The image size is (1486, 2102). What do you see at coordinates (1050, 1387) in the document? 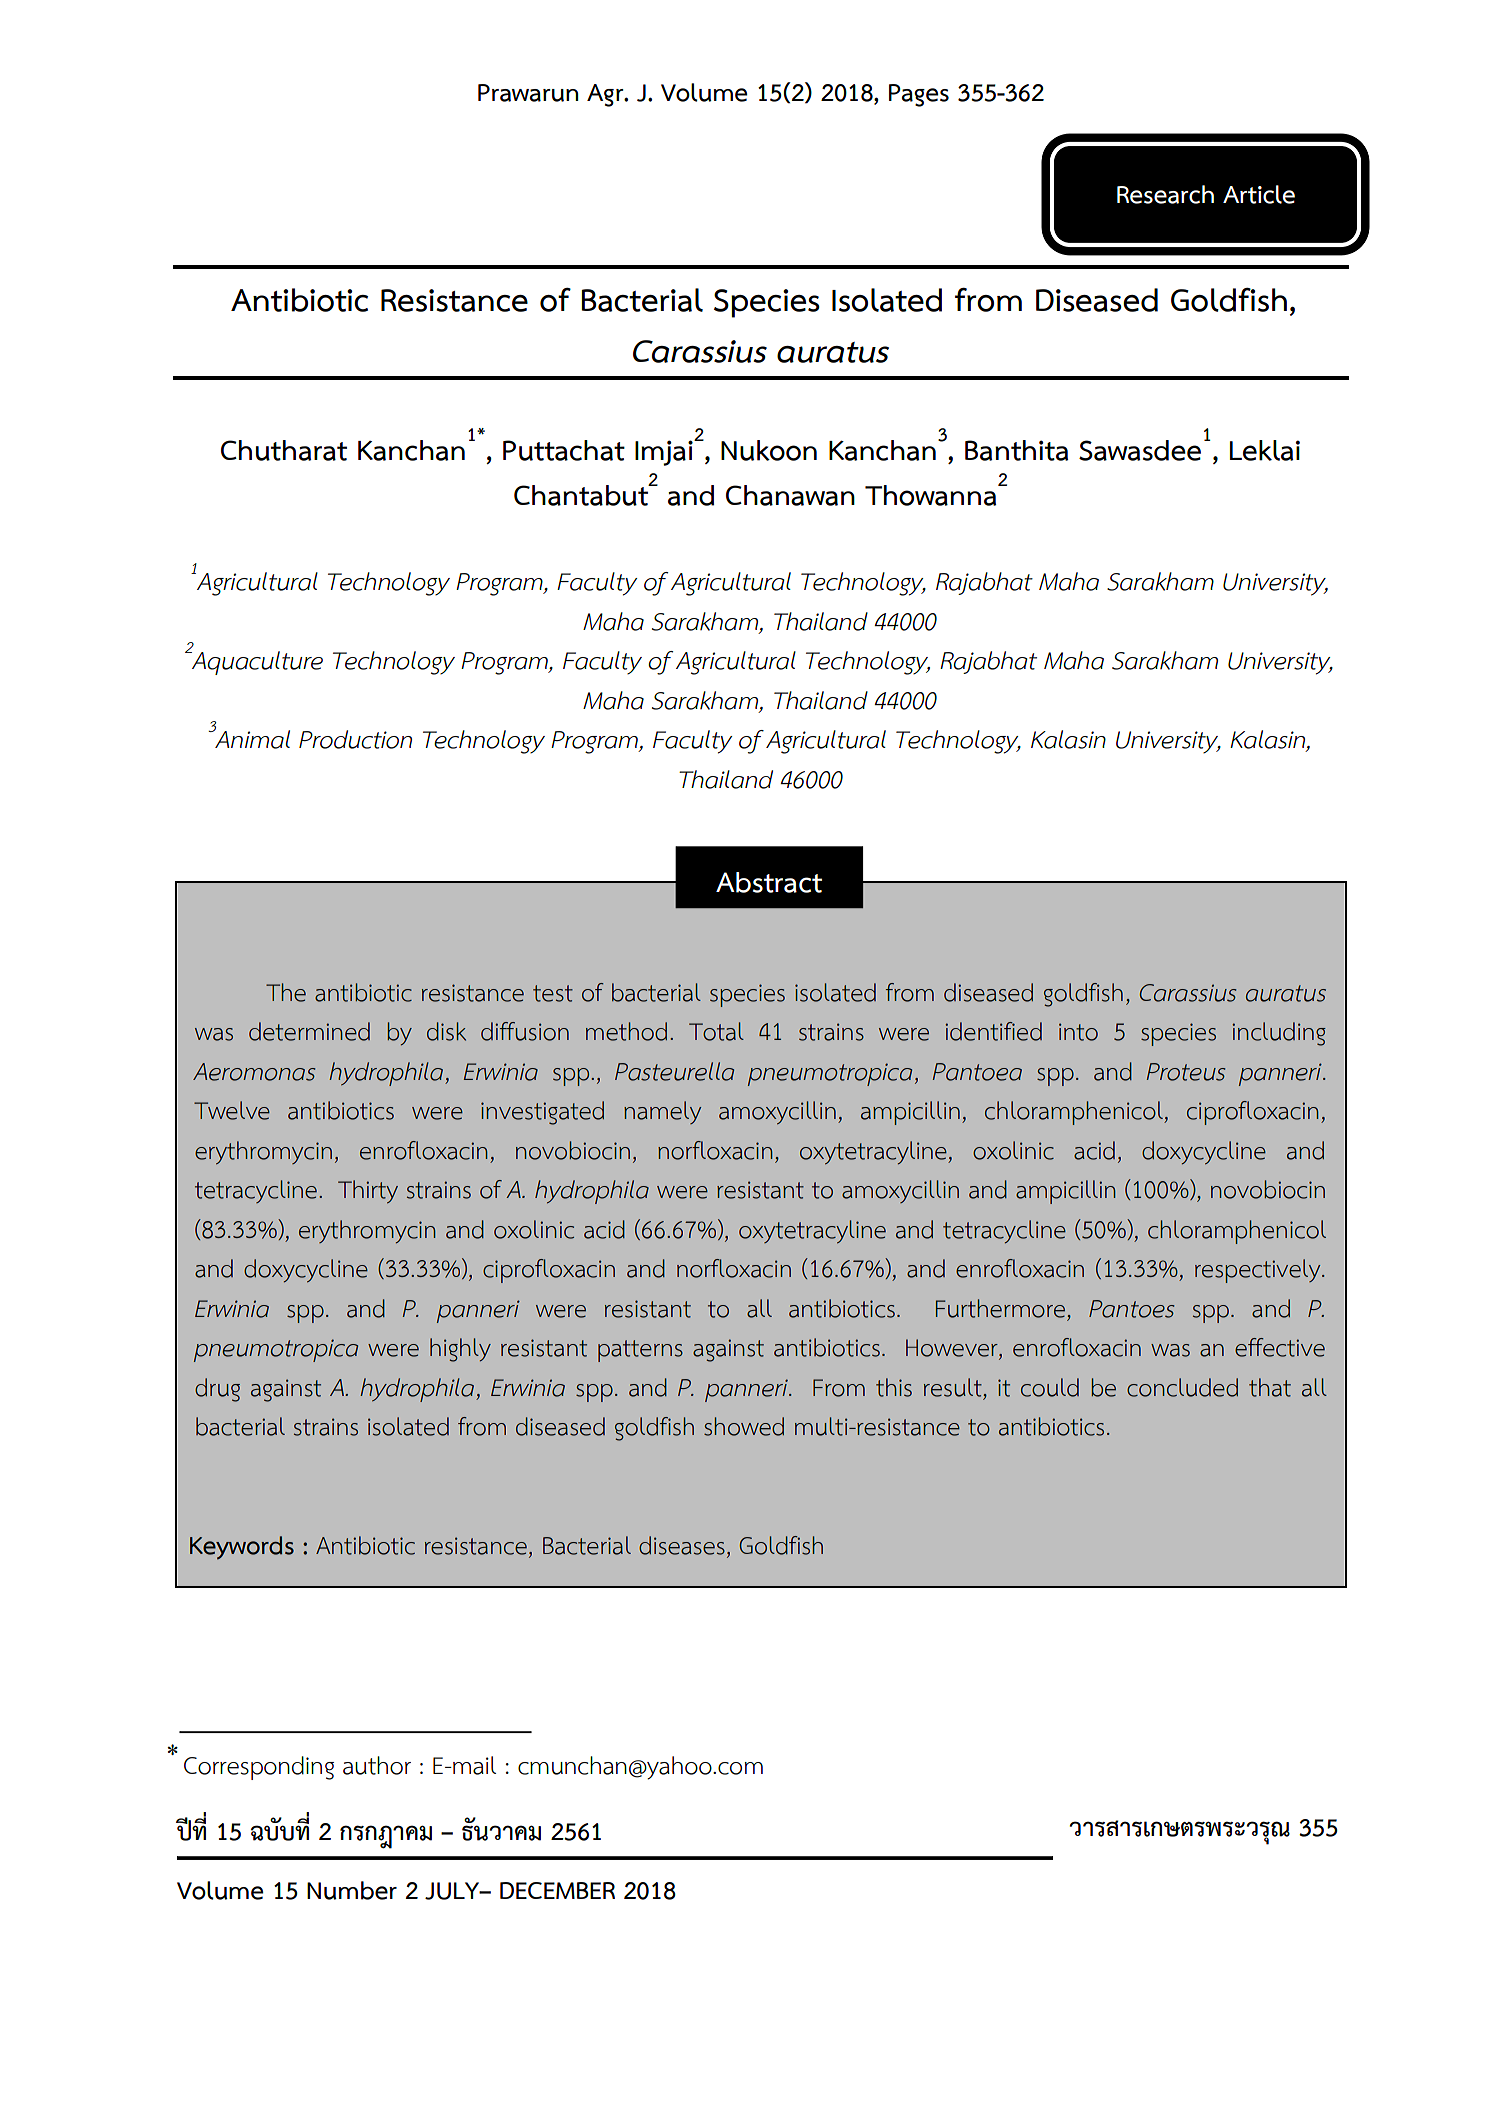
I see `could` at bounding box center [1050, 1387].
